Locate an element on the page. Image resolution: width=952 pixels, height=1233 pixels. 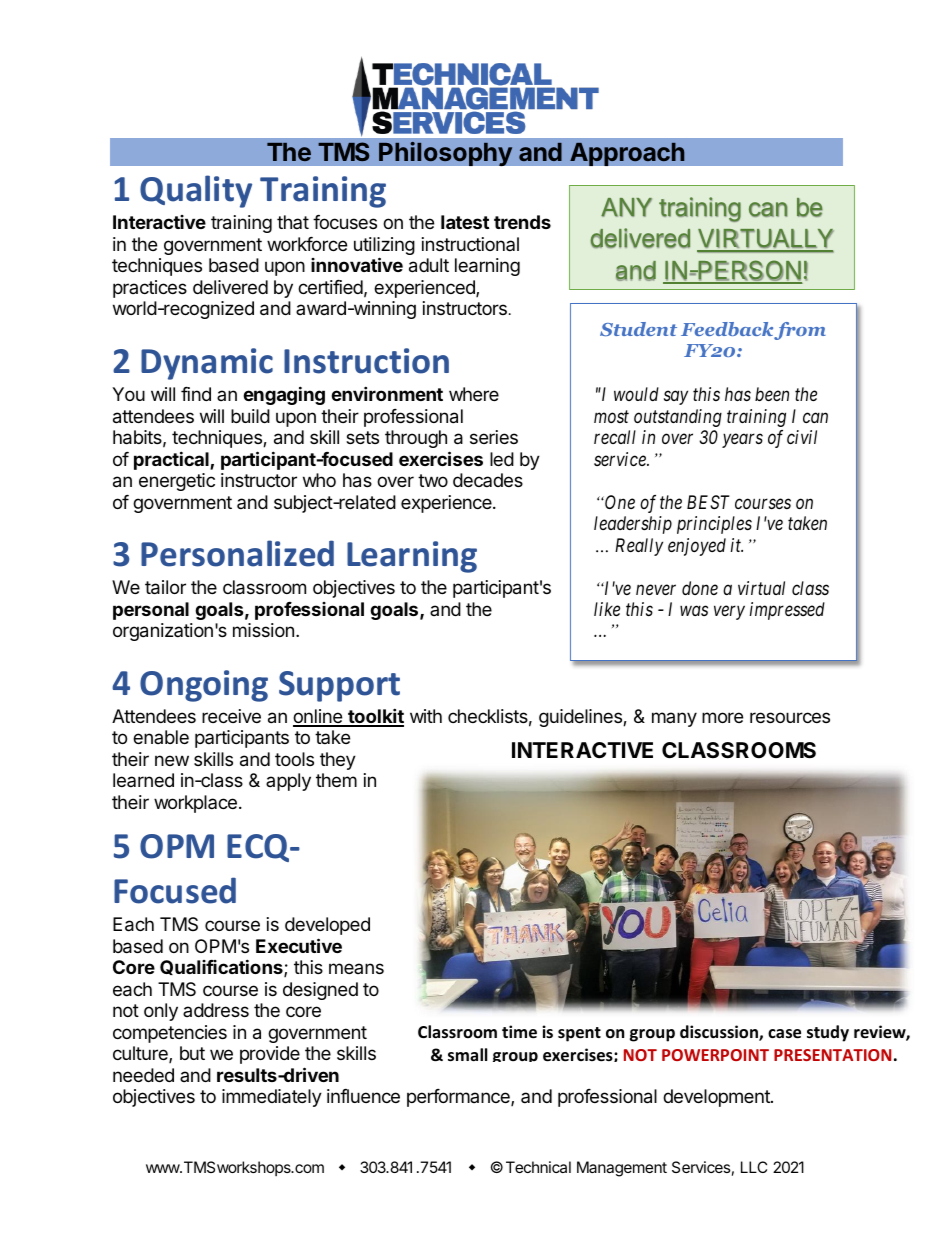
immediately is located at coordinates (272, 1098).
